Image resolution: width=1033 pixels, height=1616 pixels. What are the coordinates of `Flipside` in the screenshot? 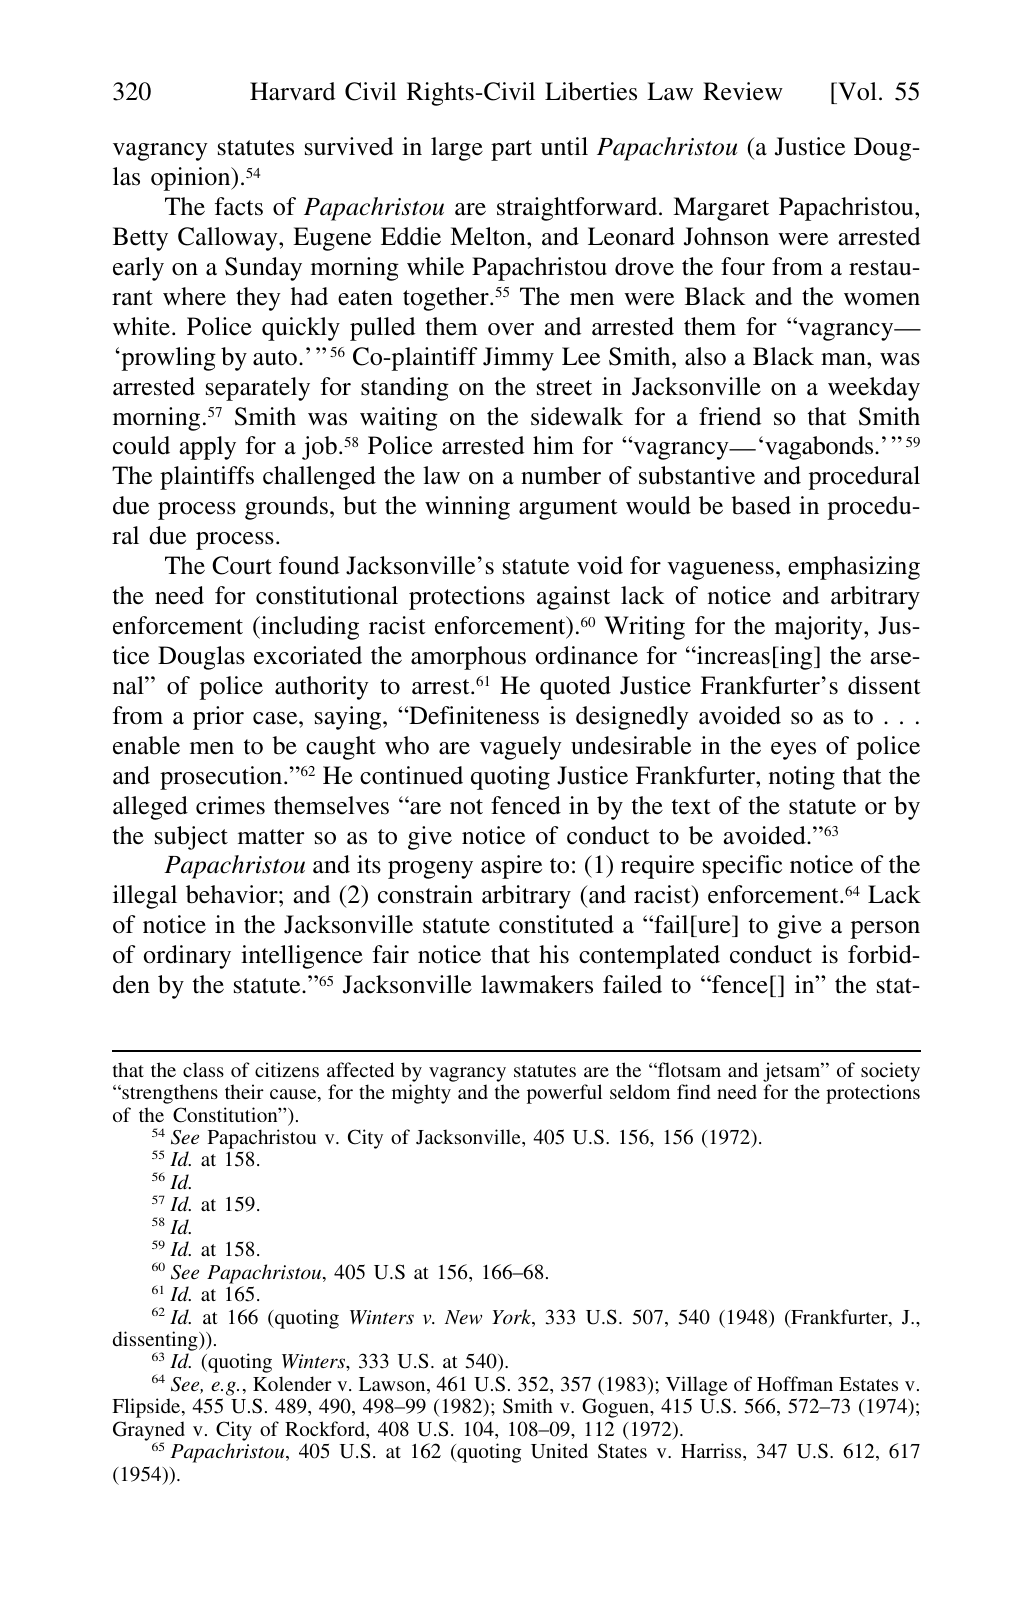 It's located at (147, 1408).
